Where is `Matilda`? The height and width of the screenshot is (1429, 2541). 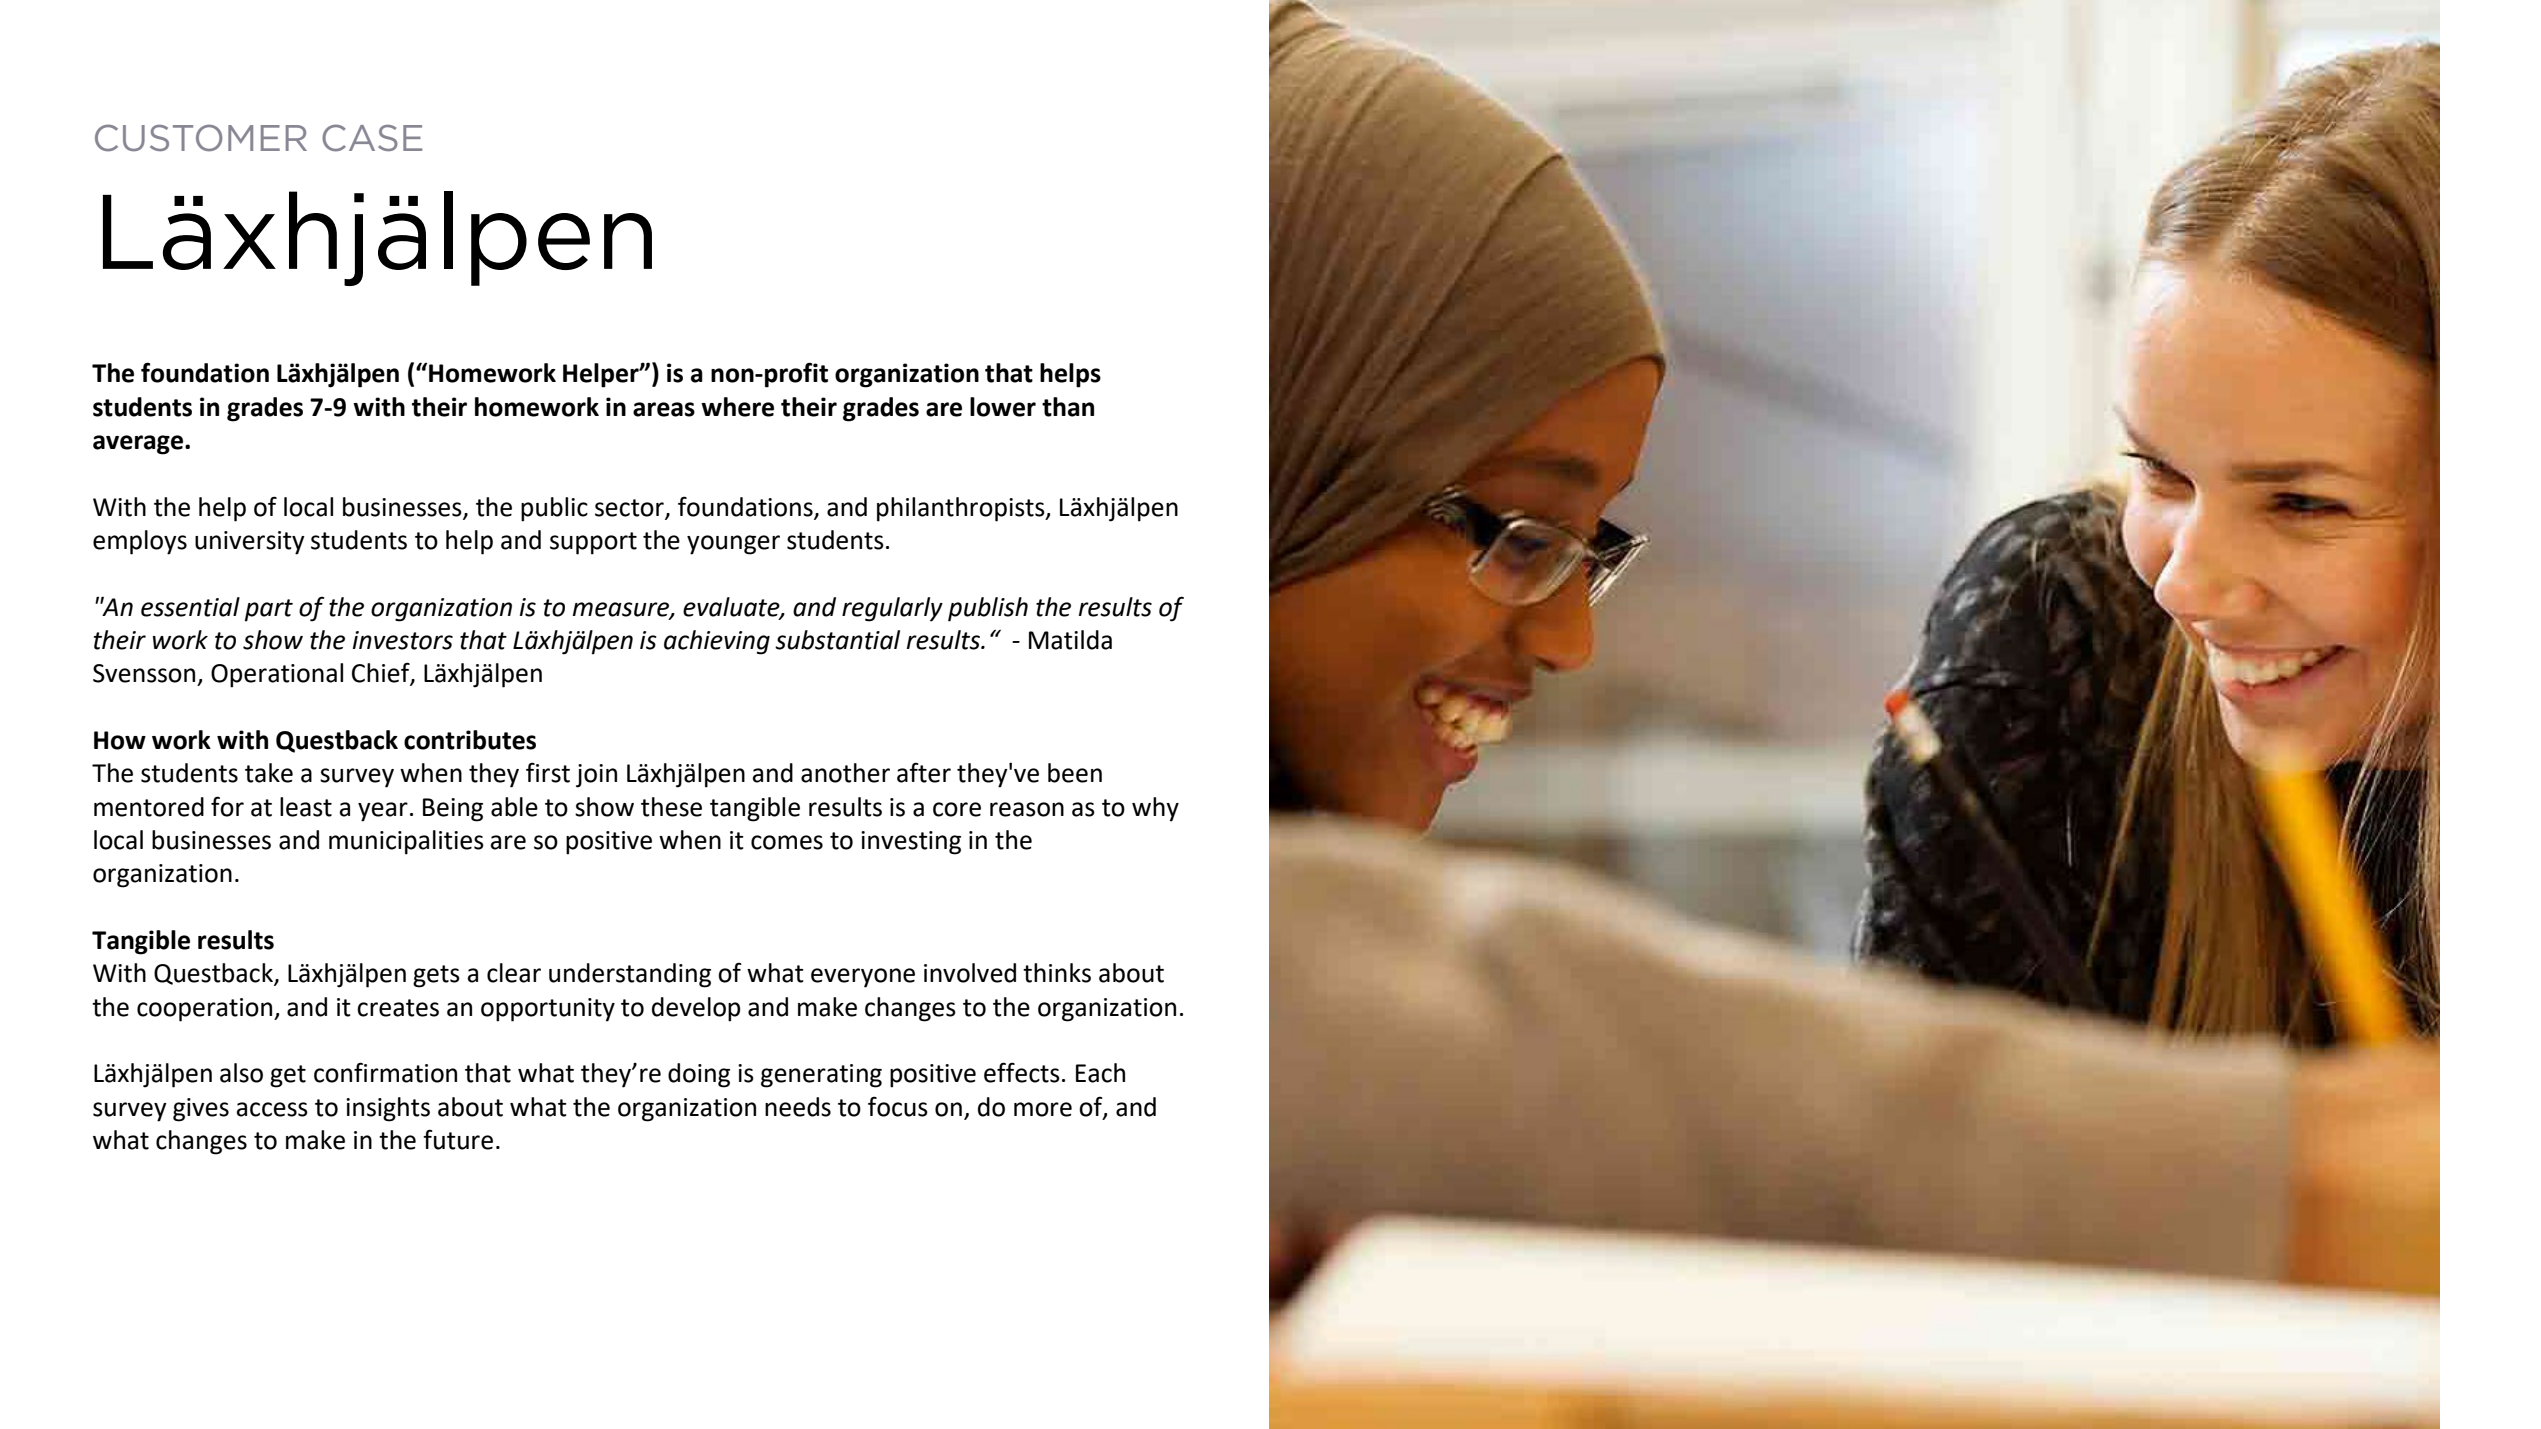
Matilda is located at coordinates (1070, 640).
